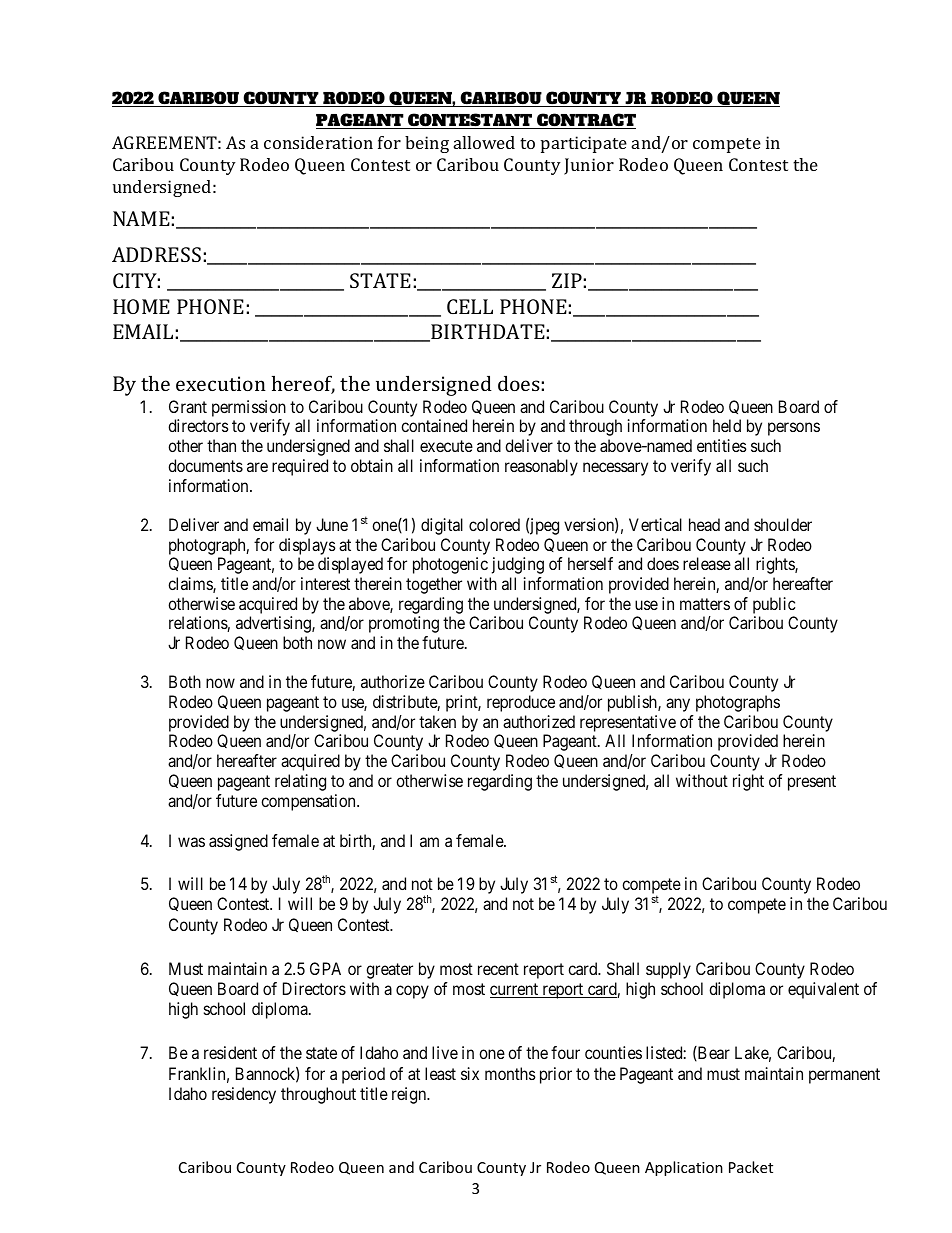 The height and width of the screenshot is (1233, 952). I want to click on assigned, so click(238, 842).
